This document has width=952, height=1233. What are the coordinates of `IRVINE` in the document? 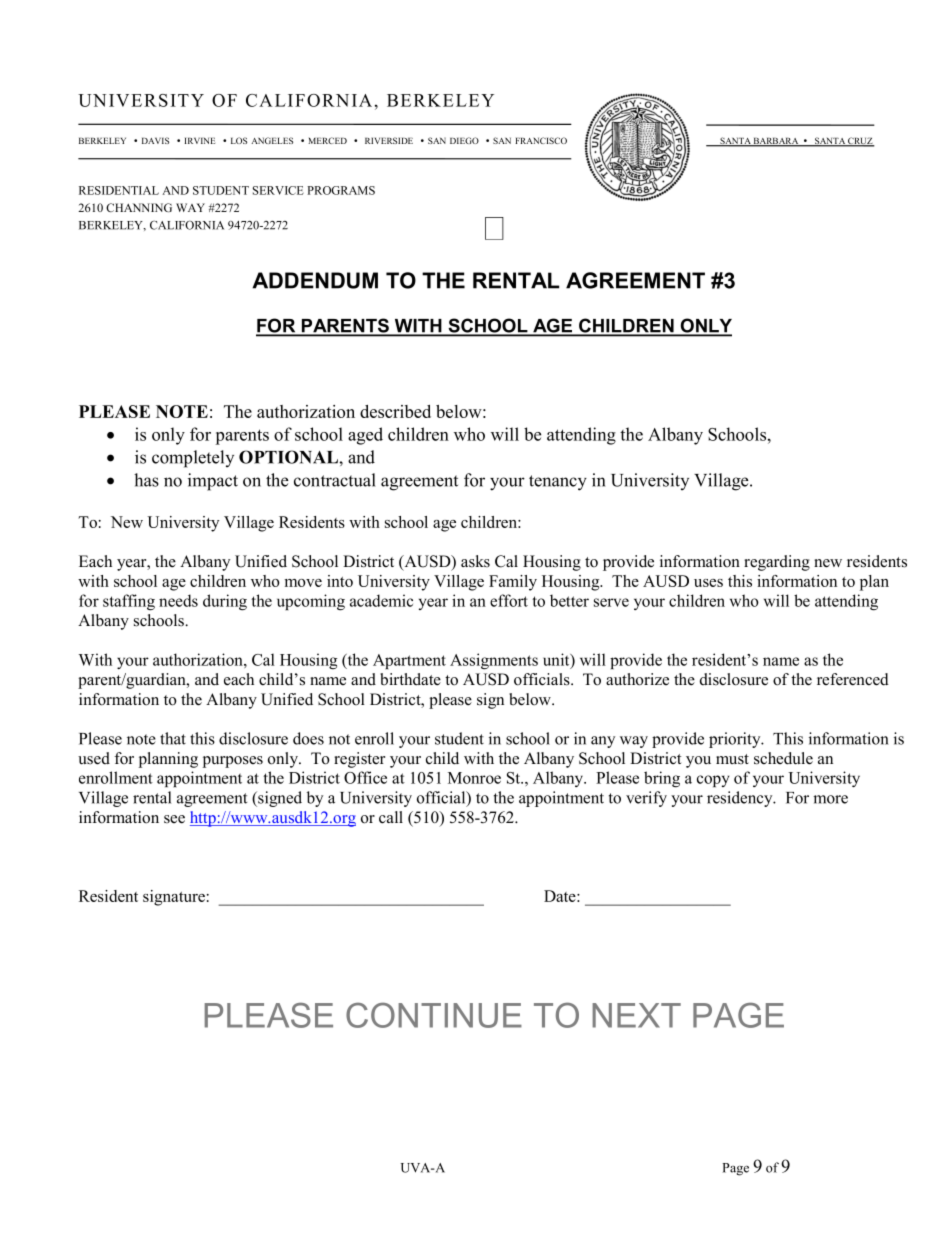 It's located at (200, 141).
